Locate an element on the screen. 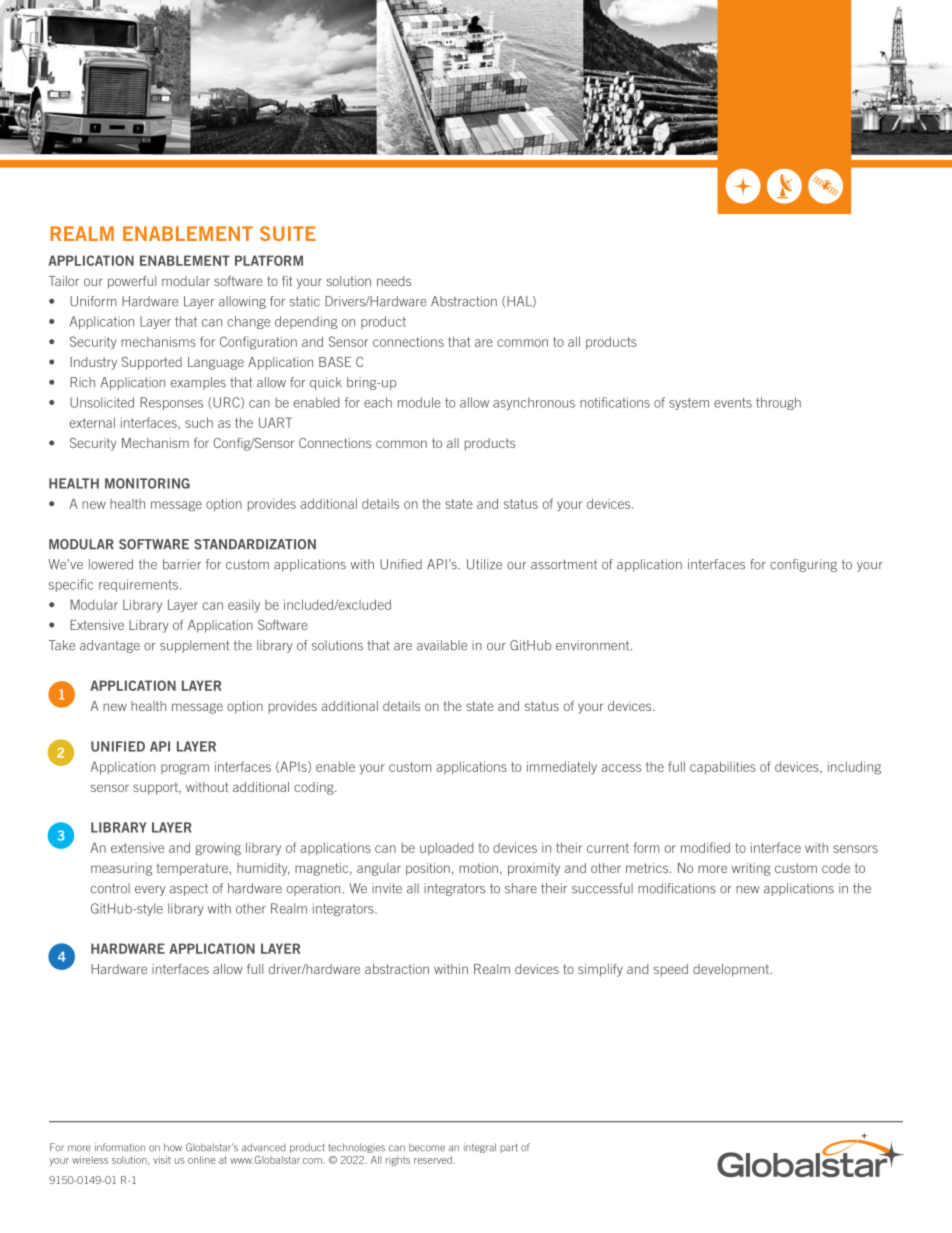 This screenshot has height=1233, width=952. events is located at coordinates (733, 403).
